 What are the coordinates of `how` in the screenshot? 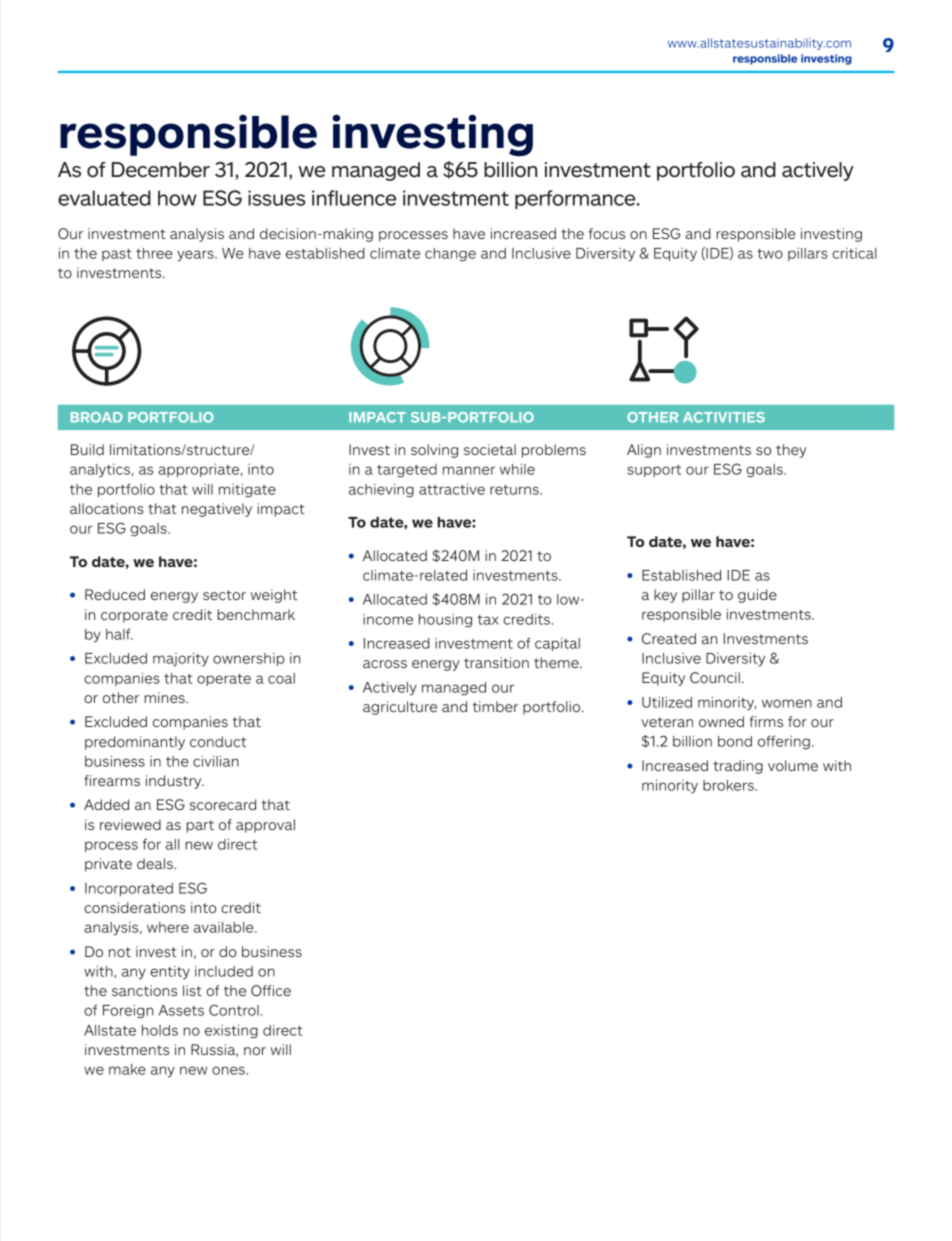 It's located at (177, 198).
